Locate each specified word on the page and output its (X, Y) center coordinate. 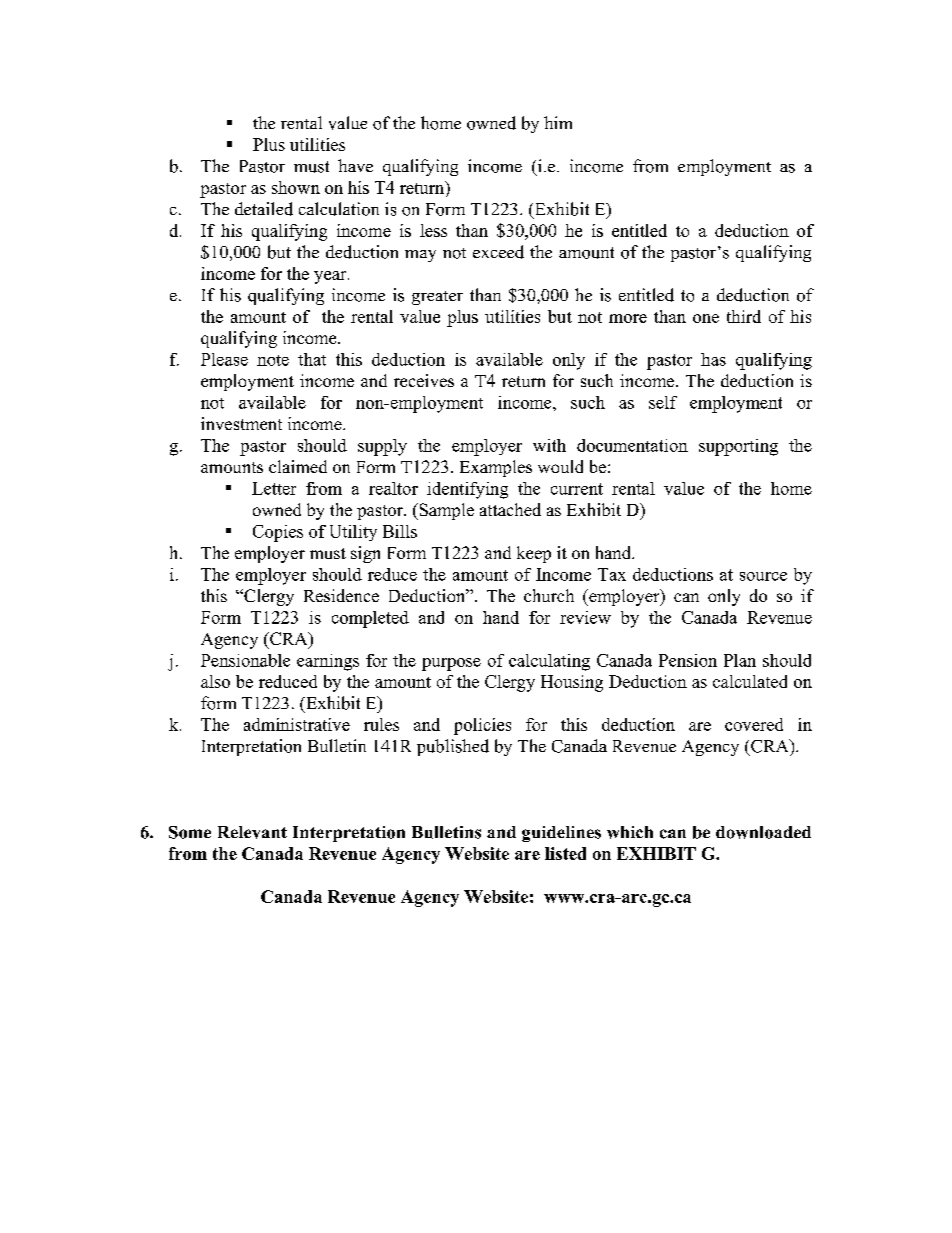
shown (296, 187)
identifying (467, 490)
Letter (274, 488)
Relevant (252, 832)
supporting (738, 447)
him (558, 122)
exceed (498, 252)
